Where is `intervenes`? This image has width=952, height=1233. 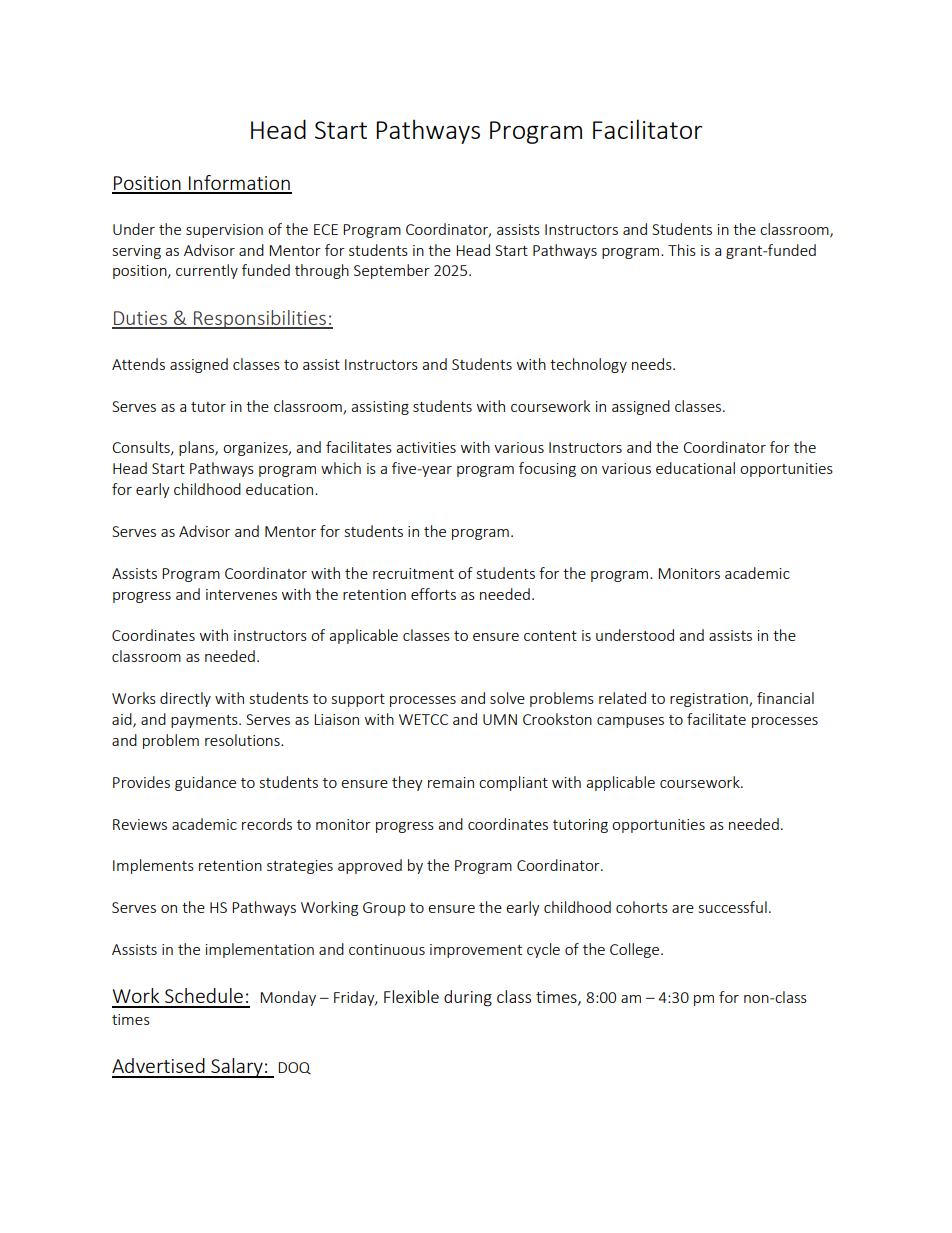 intervenes is located at coordinates (241, 594).
